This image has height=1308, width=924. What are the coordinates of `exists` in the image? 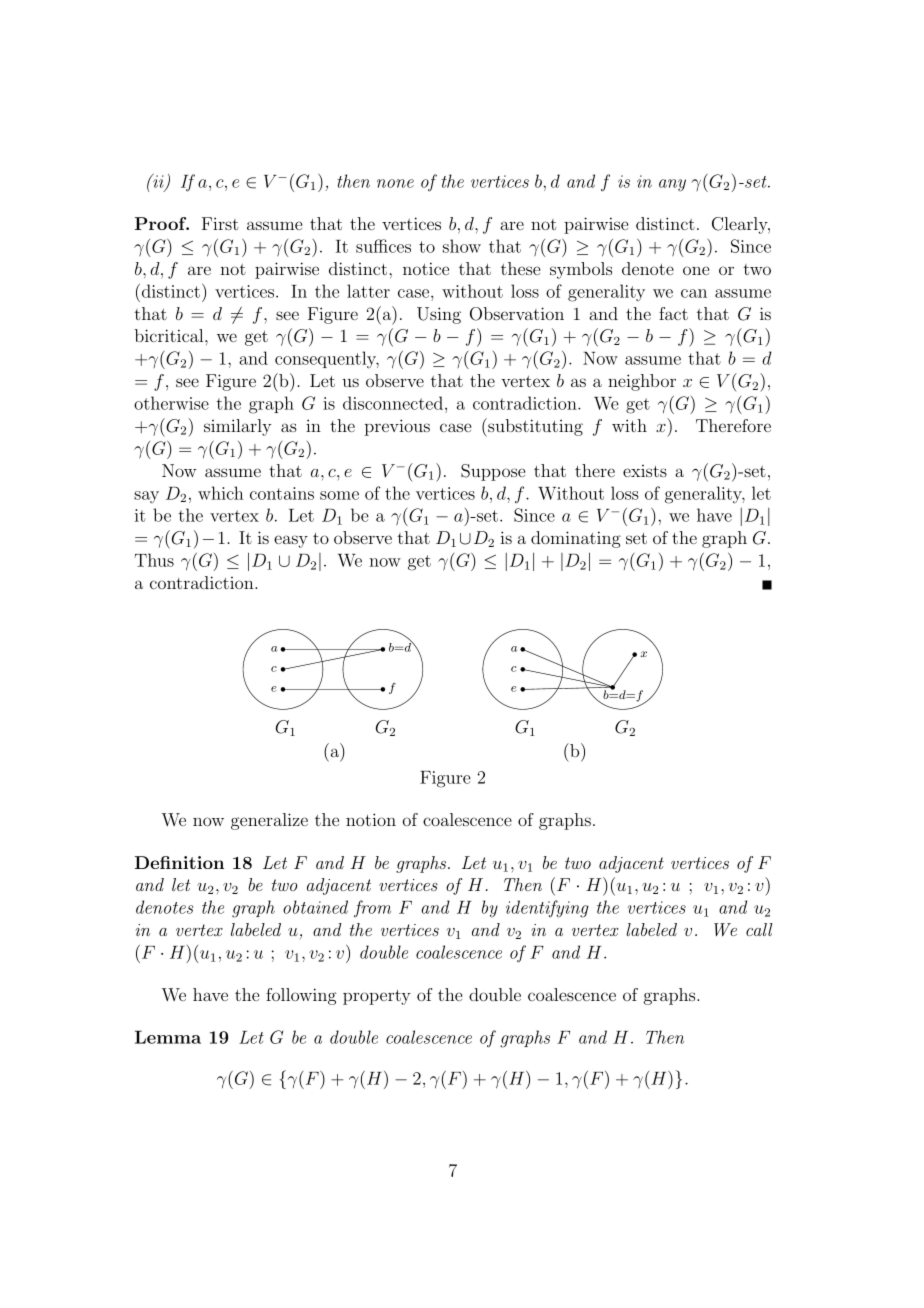 It's located at (645, 471).
